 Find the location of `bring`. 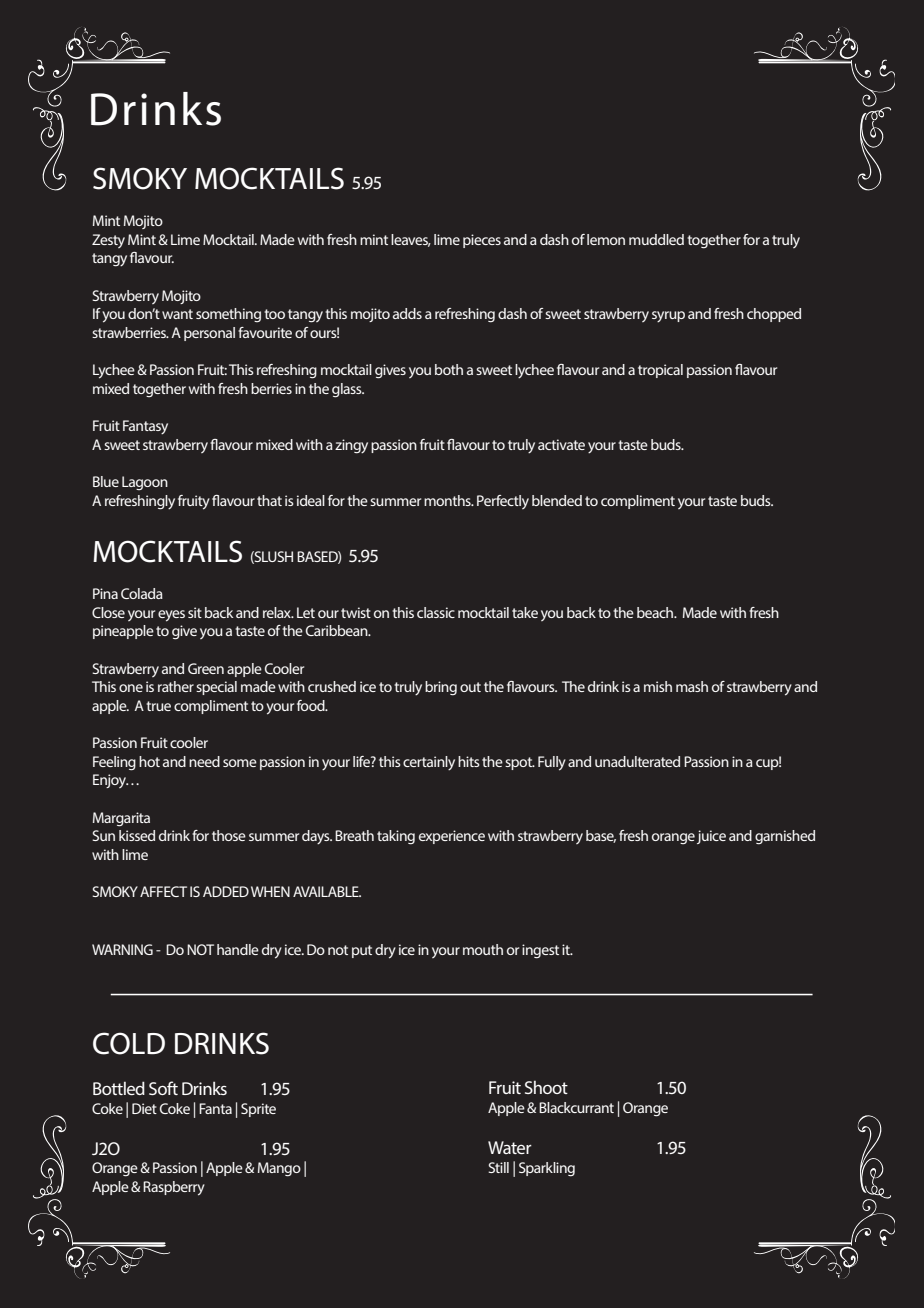

bring is located at coordinates (441, 688).
